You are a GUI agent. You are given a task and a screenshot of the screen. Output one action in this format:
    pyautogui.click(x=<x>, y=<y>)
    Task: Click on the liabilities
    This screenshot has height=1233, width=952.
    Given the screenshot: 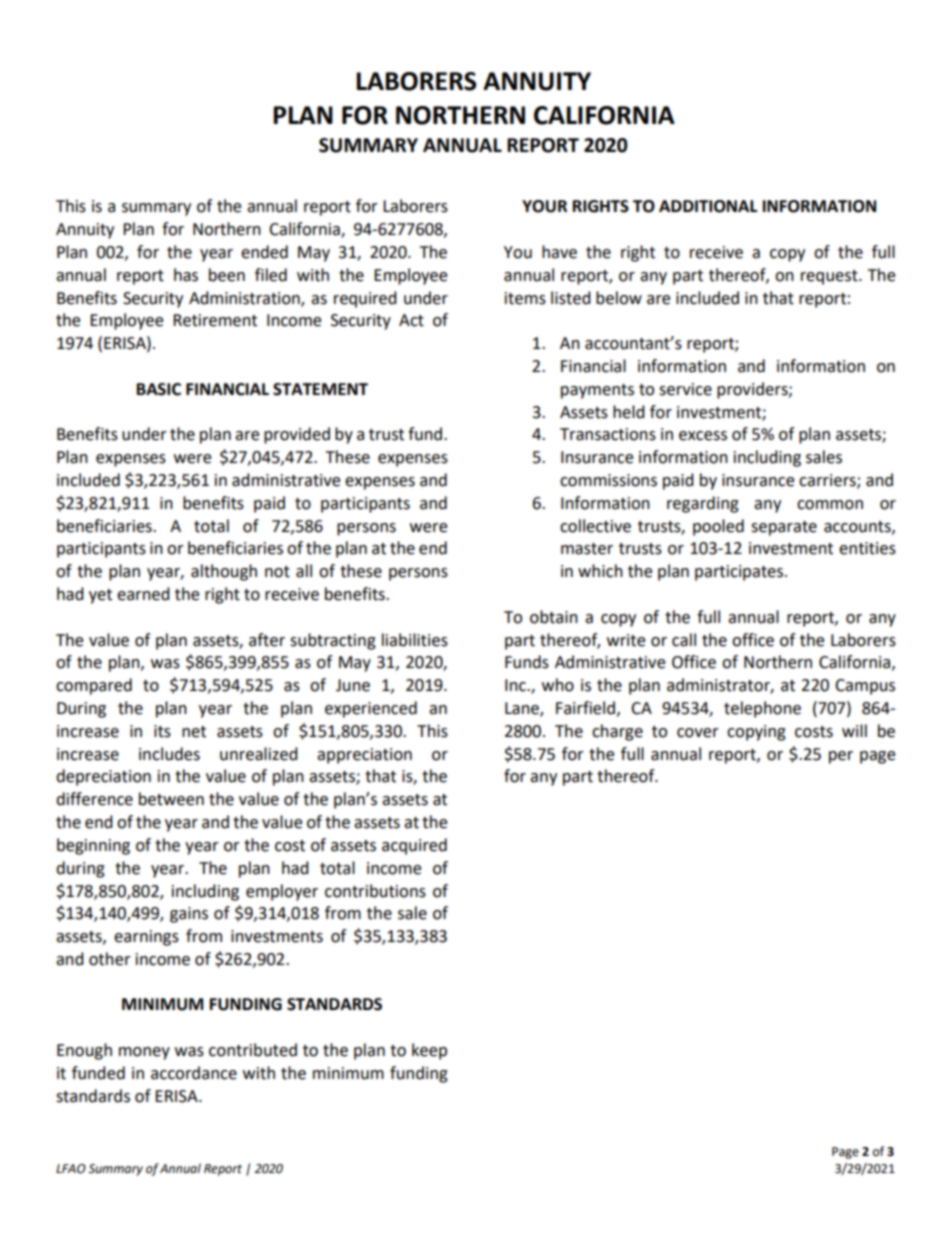 What is the action you would take?
    pyautogui.click(x=415, y=640)
